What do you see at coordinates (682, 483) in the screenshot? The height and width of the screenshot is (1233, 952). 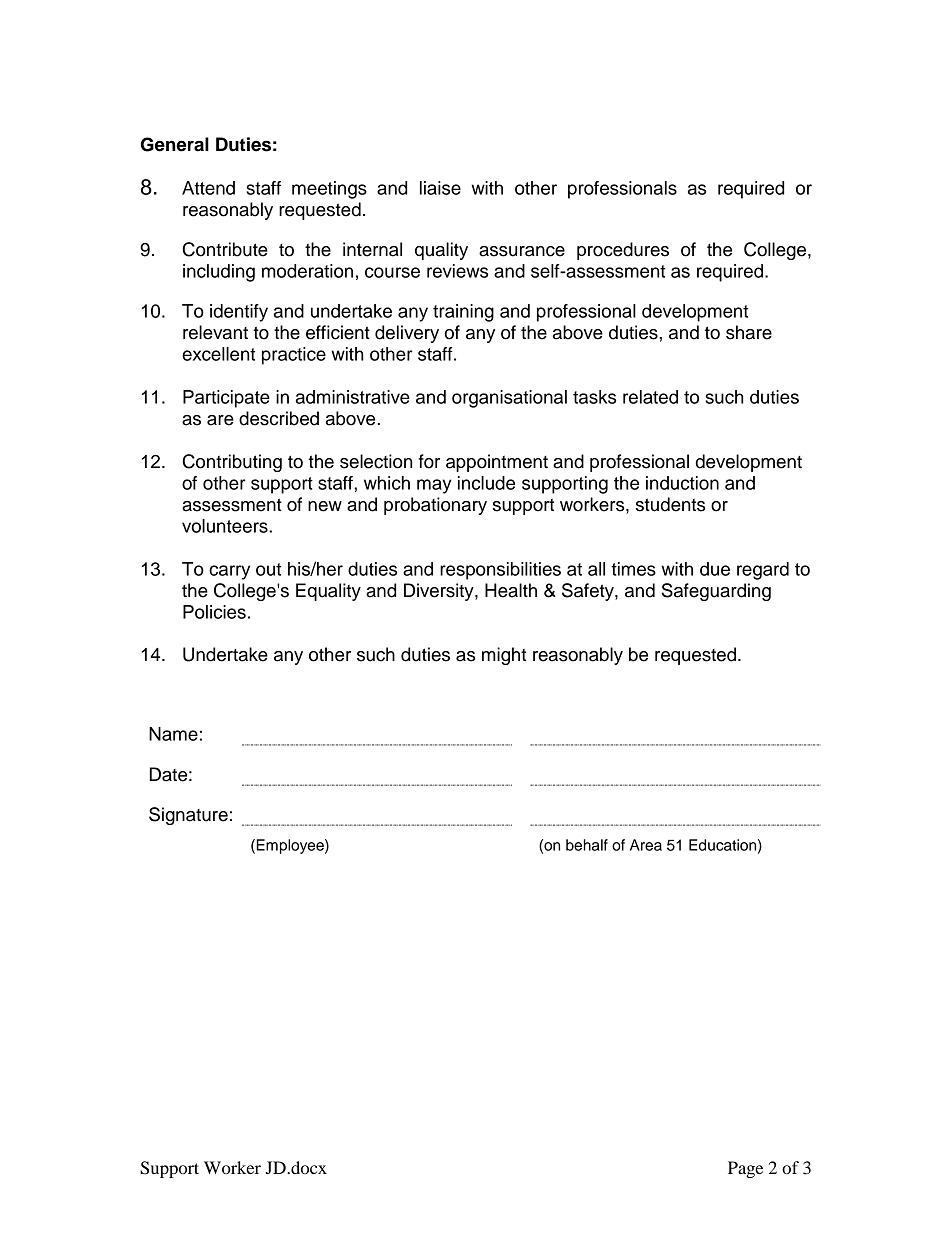 I see `induction` at bounding box center [682, 483].
